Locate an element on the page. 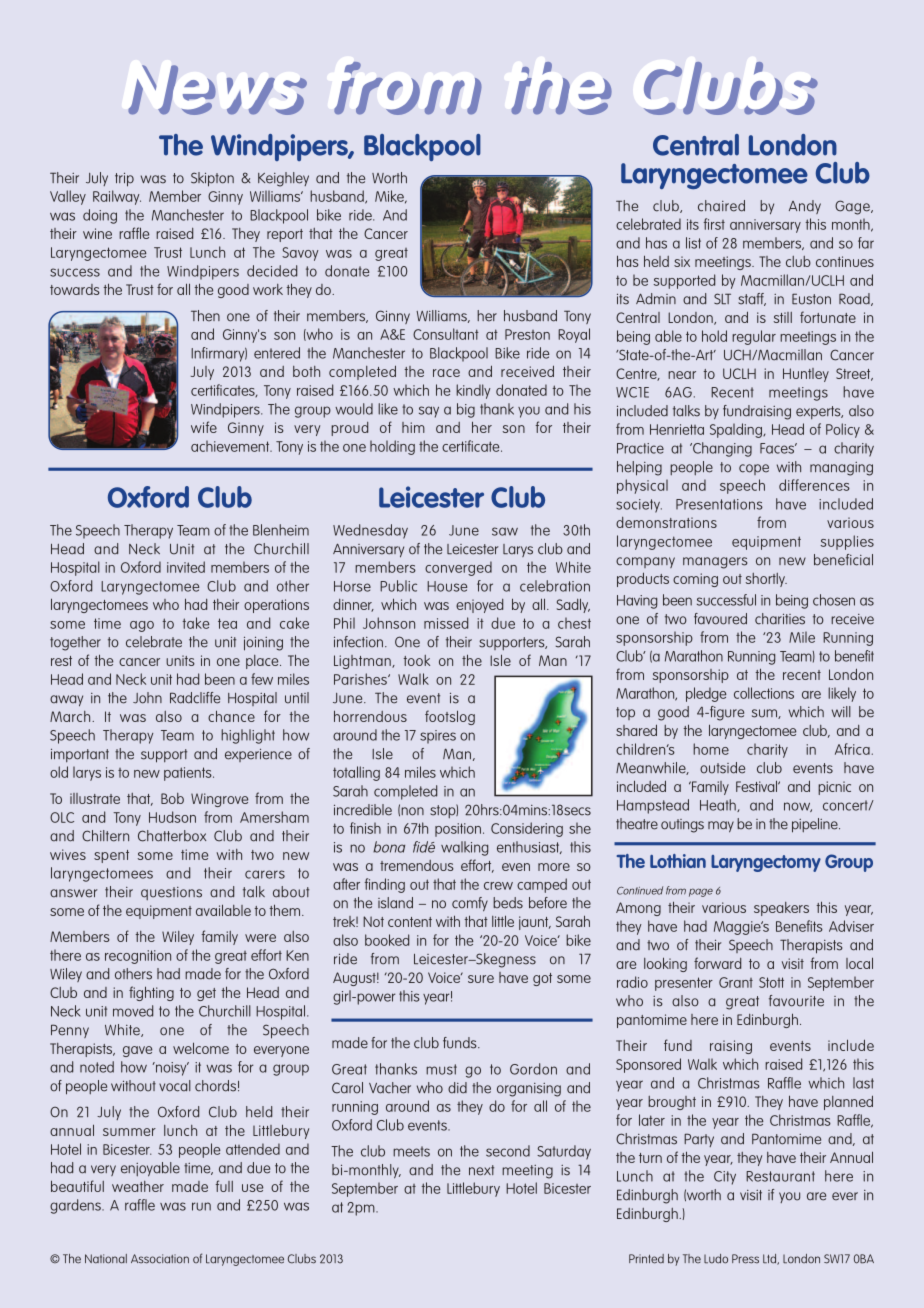 This image has height=1308, width=924. Railway is located at coordinates (117, 197).
